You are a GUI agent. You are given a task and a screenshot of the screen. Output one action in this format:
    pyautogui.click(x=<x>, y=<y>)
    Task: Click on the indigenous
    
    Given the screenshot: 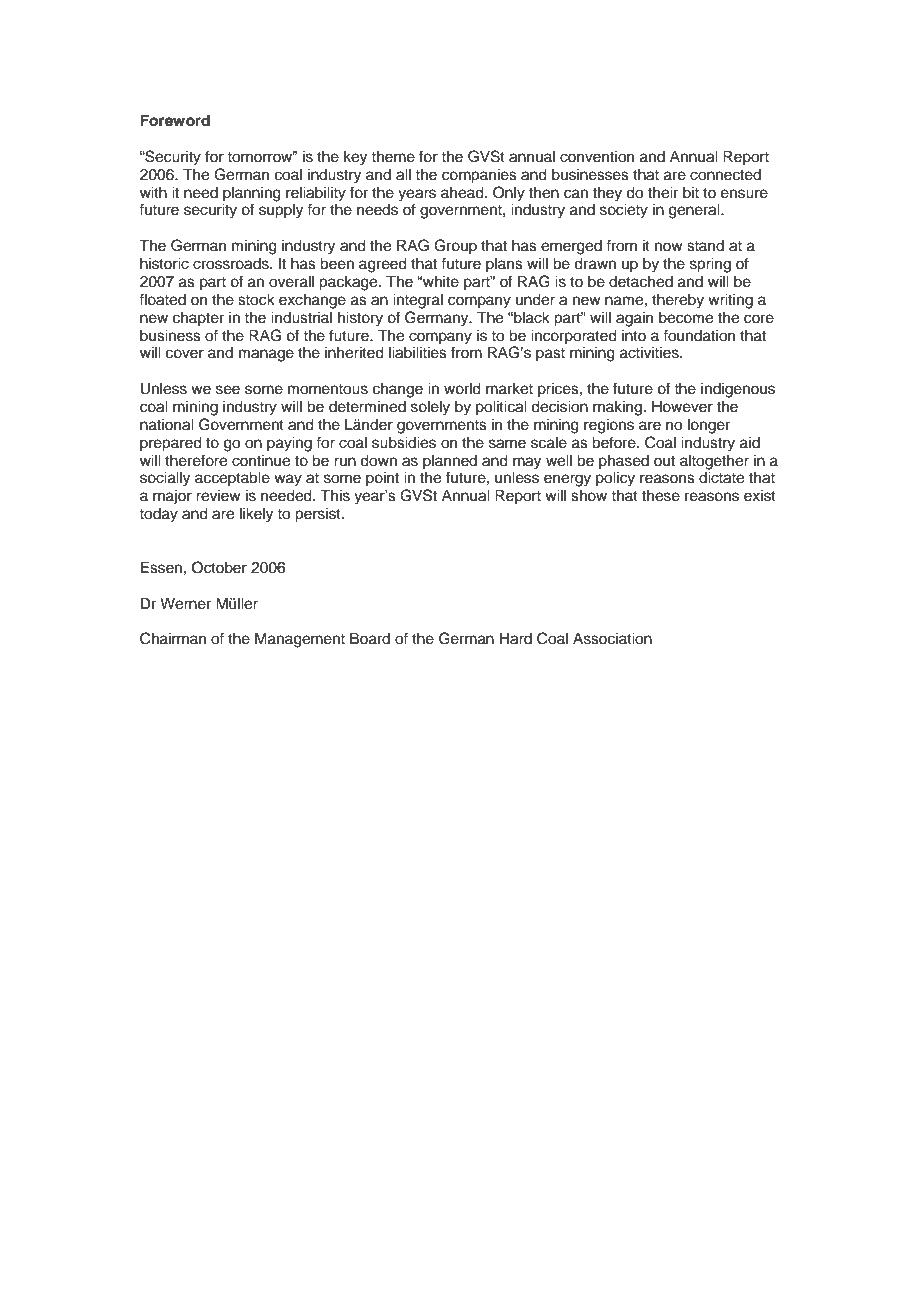 What is the action you would take?
    pyautogui.click(x=738, y=390)
